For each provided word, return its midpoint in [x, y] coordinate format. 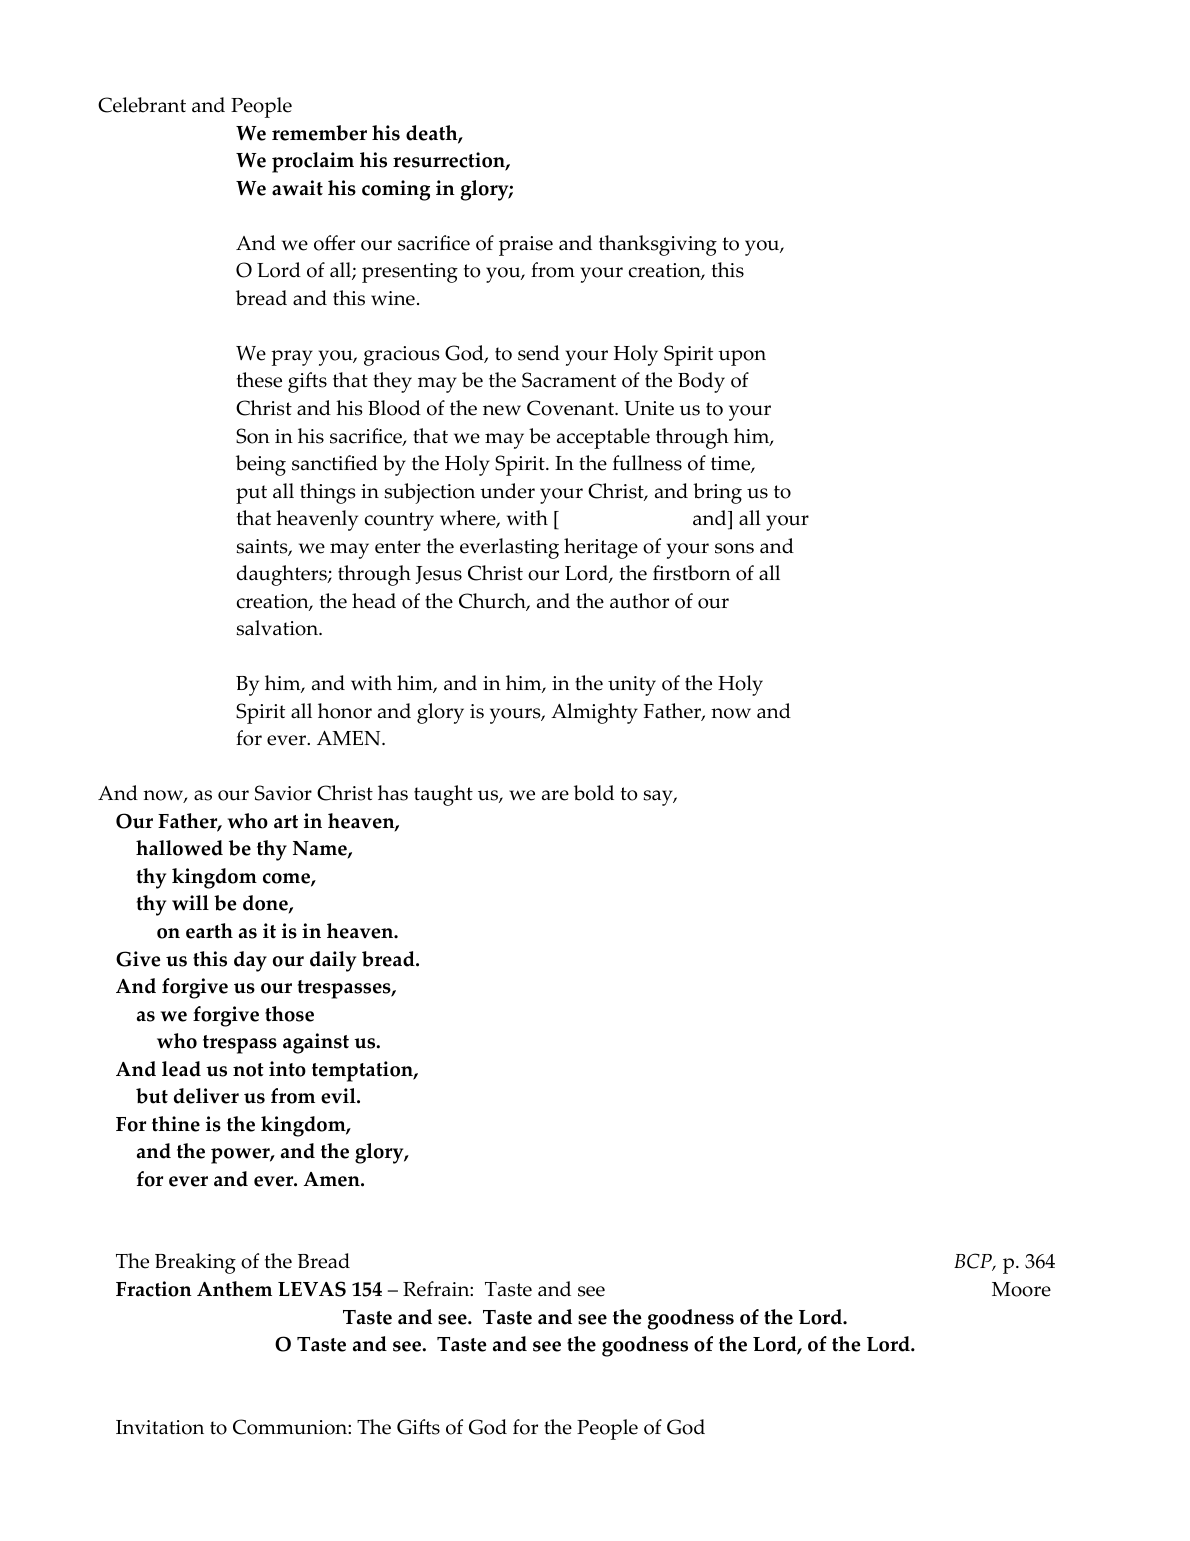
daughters [283, 575]
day [250, 961]
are [555, 795]
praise [526, 246]
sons [734, 548]
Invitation [160, 1427]
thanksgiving [658, 245]
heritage [601, 548]
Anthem [234, 1289]
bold [594, 793]
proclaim [313, 162]
